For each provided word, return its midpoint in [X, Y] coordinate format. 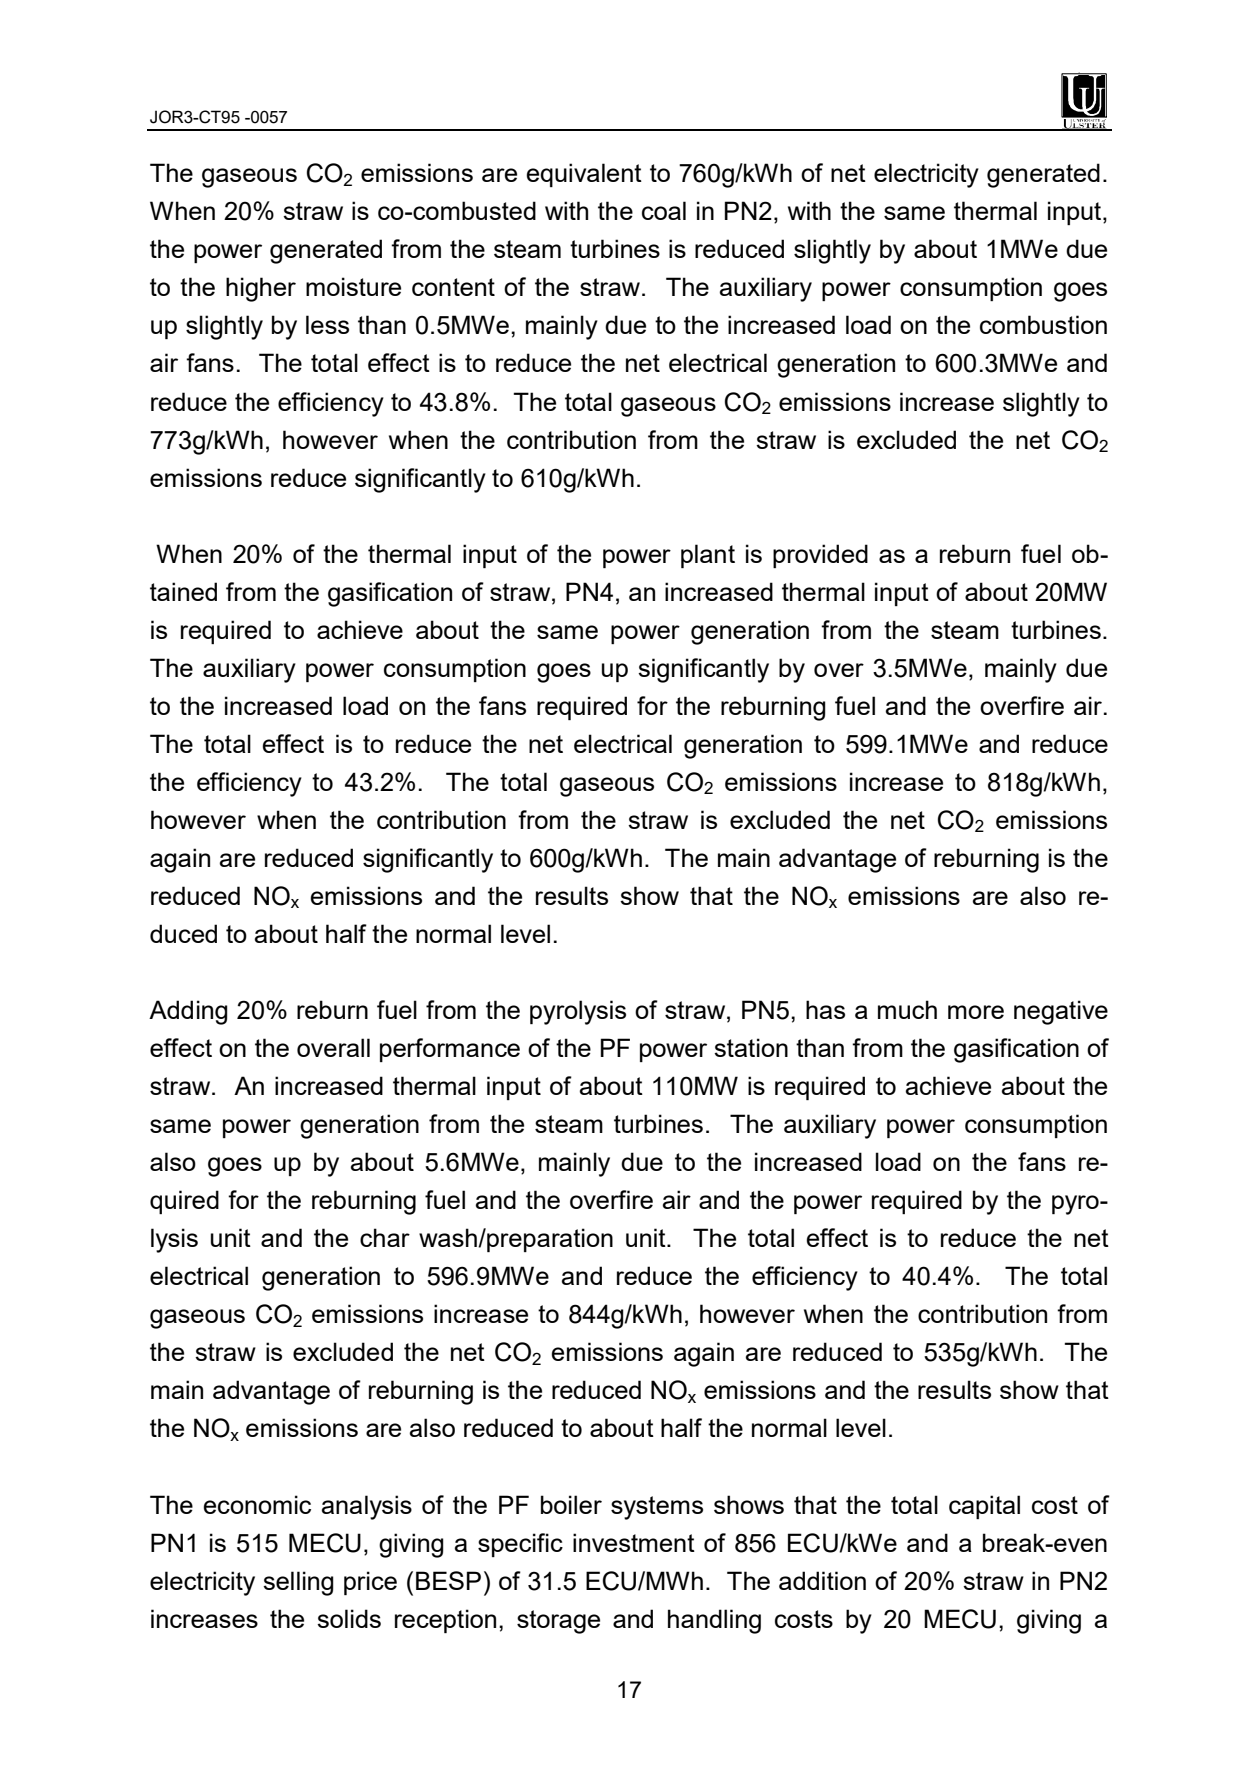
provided [820, 556]
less [327, 324]
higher [261, 289]
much [907, 1009]
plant [708, 556]
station [751, 1047]
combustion [1043, 324]
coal [664, 210]
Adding [188, 1012]
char [385, 1237]
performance [450, 1050]
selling [298, 1583]
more [976, 1012]
